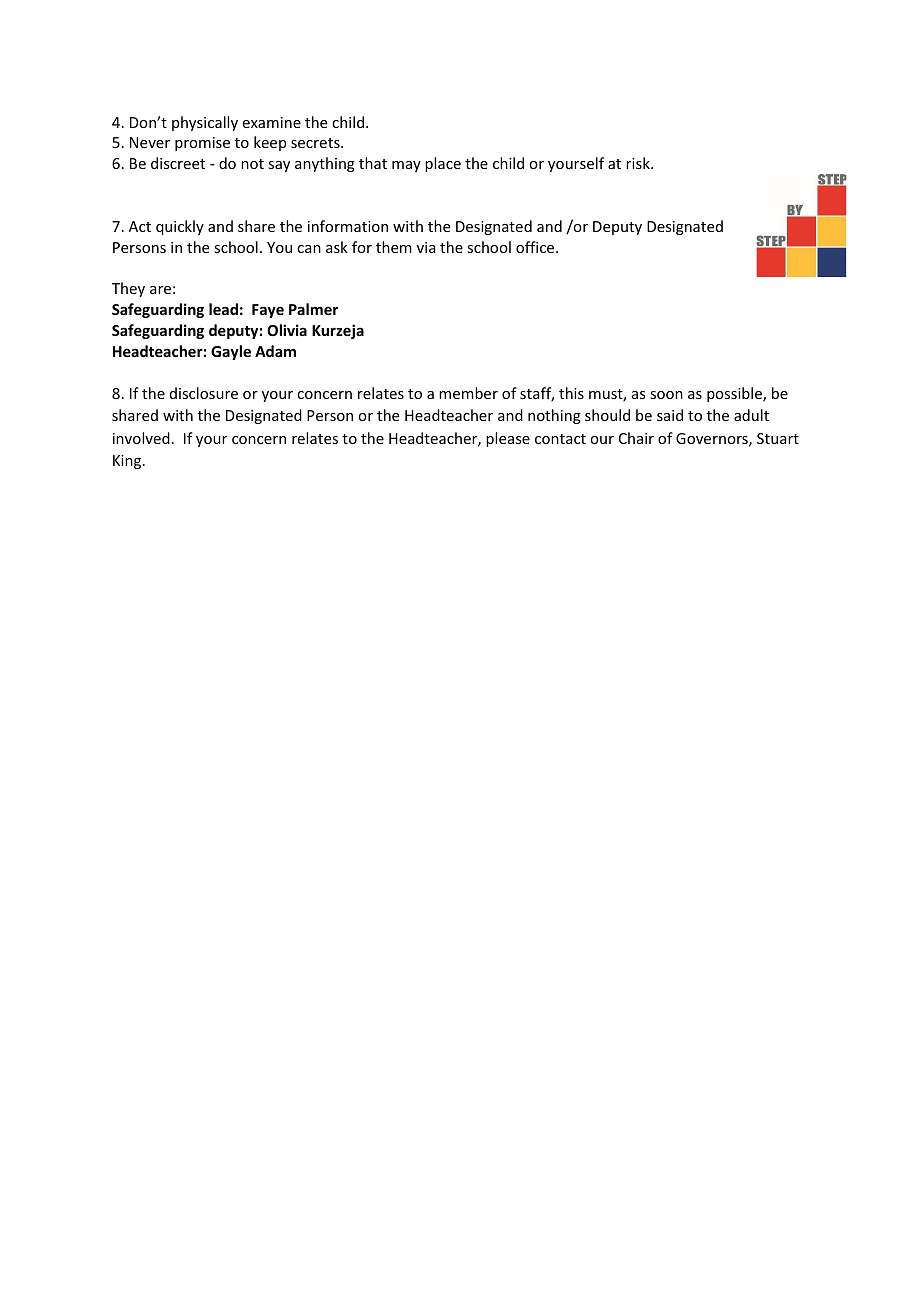 Image resolution: width=924 pixels, height=1308 pixels. Describe the element at coordinates (666, 395) in the image. I see `soon` at that location.
